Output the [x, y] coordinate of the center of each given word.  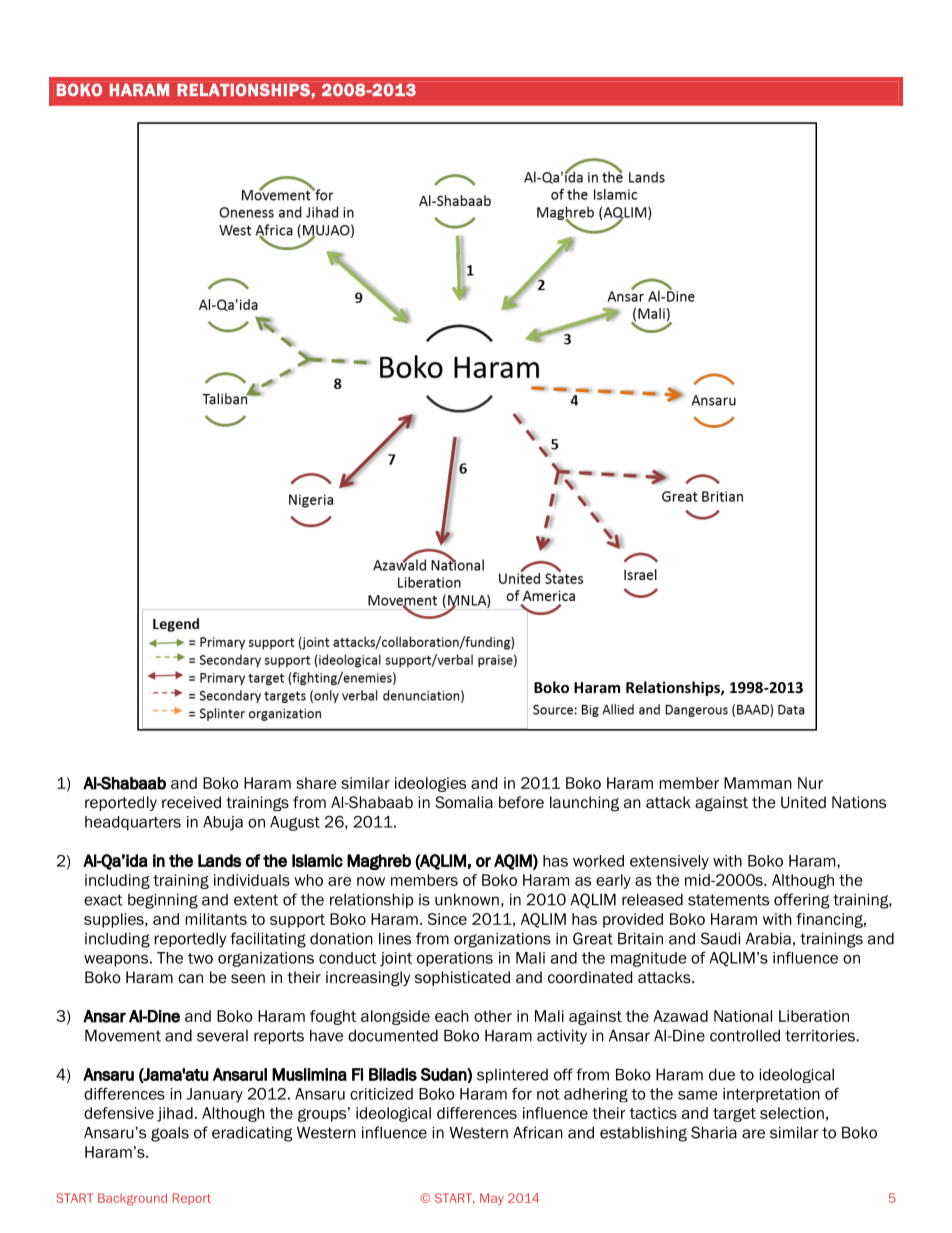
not [548, 1094]
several [222, 1036]
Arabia [768, 938]
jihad [175, 1114]
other [493, 1016]
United [803, 802]
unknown [467, 900]
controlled [745, 1036]
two [200, 958]
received [191, 802]
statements [728, 900]
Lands [219, 860]
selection [792, 1113]
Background [132, 1199]
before [521, 802]
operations [455, 959]
